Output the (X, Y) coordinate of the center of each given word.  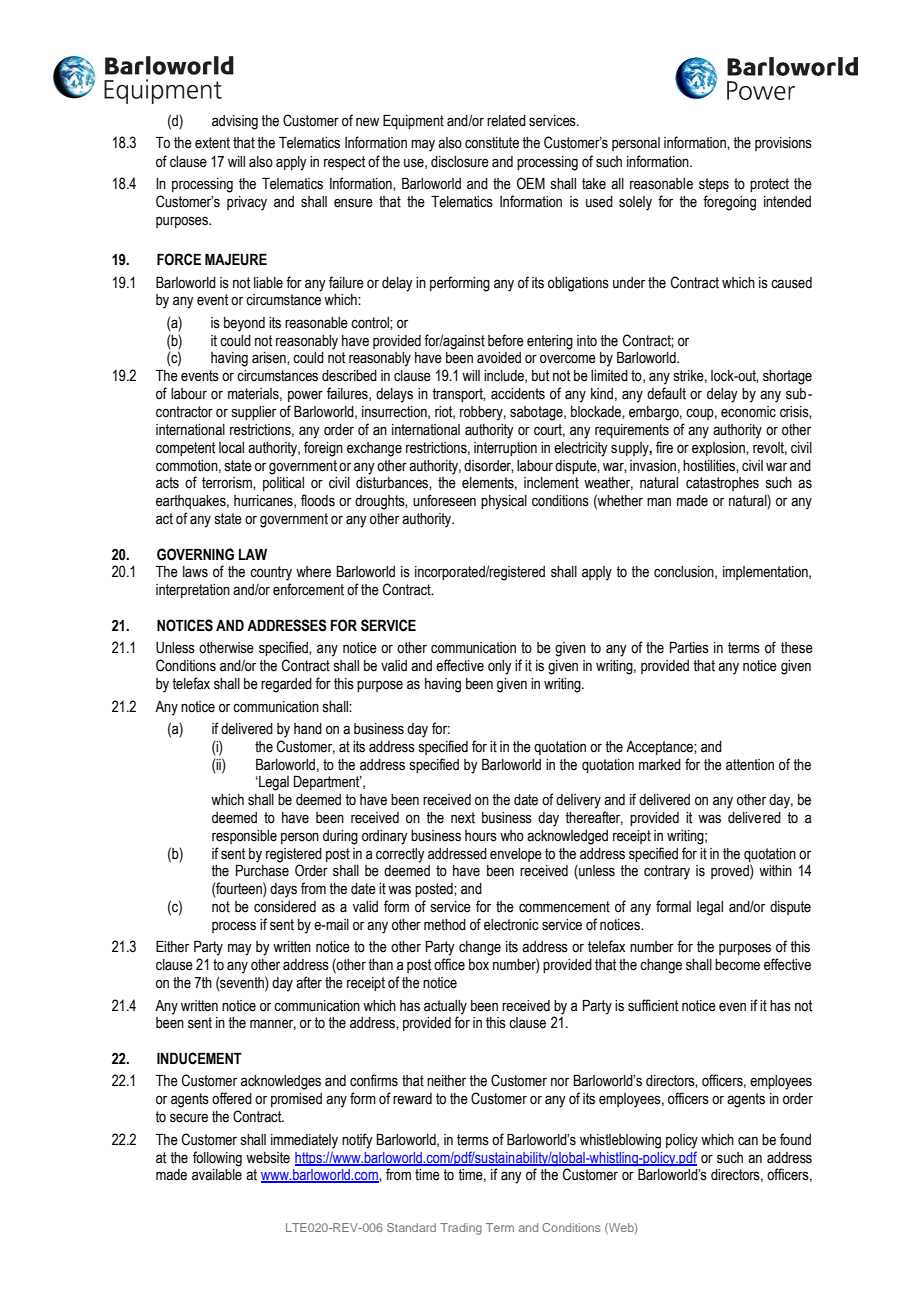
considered (285, 907)
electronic (511, 925)
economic (748, 412)
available (217, 1175)
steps (714, 185)
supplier (254, 413)
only (500, 667)
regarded (286, 685)
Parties (689, 648)
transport (459, 395)
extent (212, 143)
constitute (492, 143)
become (737, 965)
